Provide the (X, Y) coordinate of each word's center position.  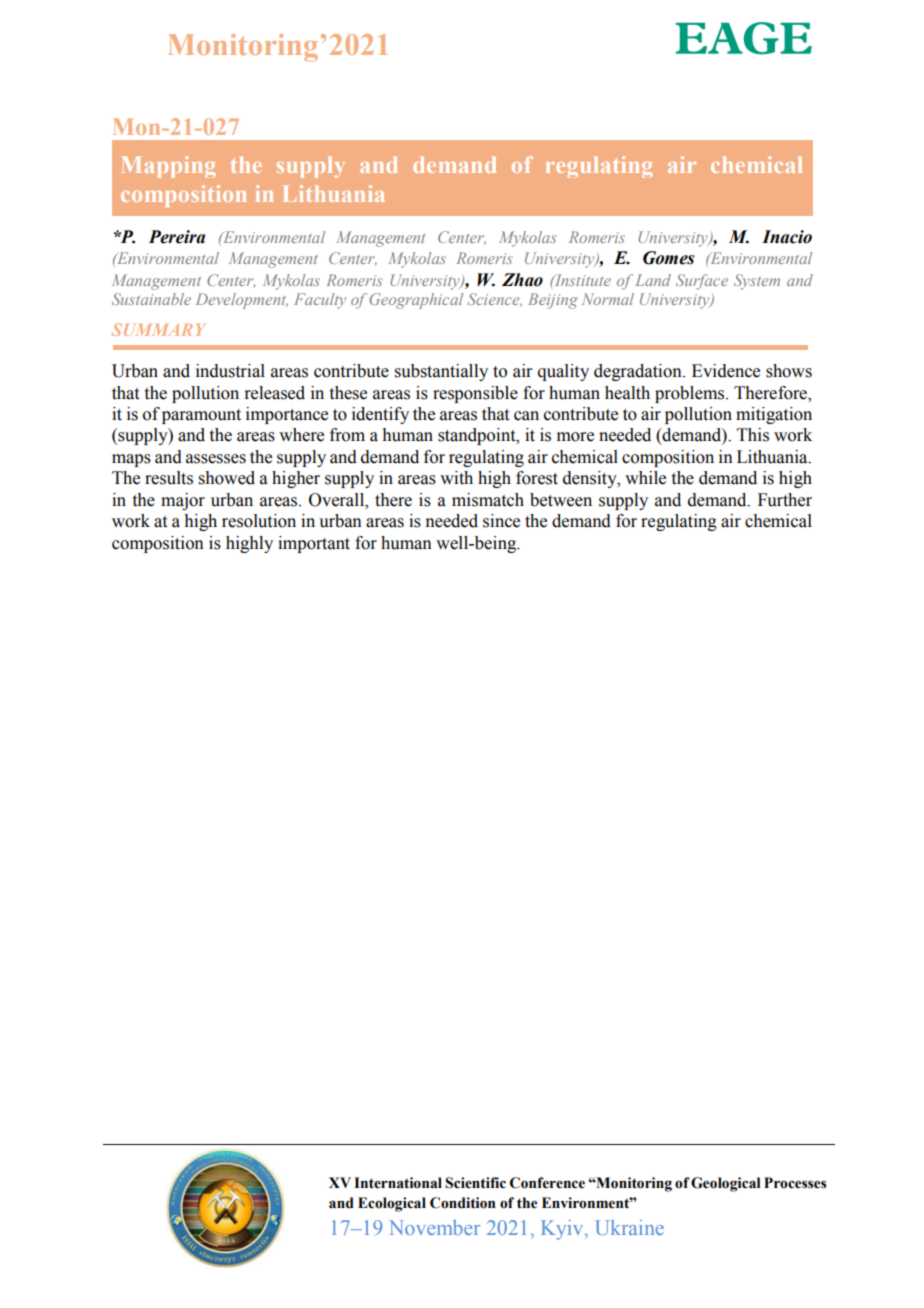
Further (785, 500)
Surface (702, 282)
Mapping (169, 167)
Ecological (392, 1204)
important (314, 544)
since (501, 521)
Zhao (522, 280)
